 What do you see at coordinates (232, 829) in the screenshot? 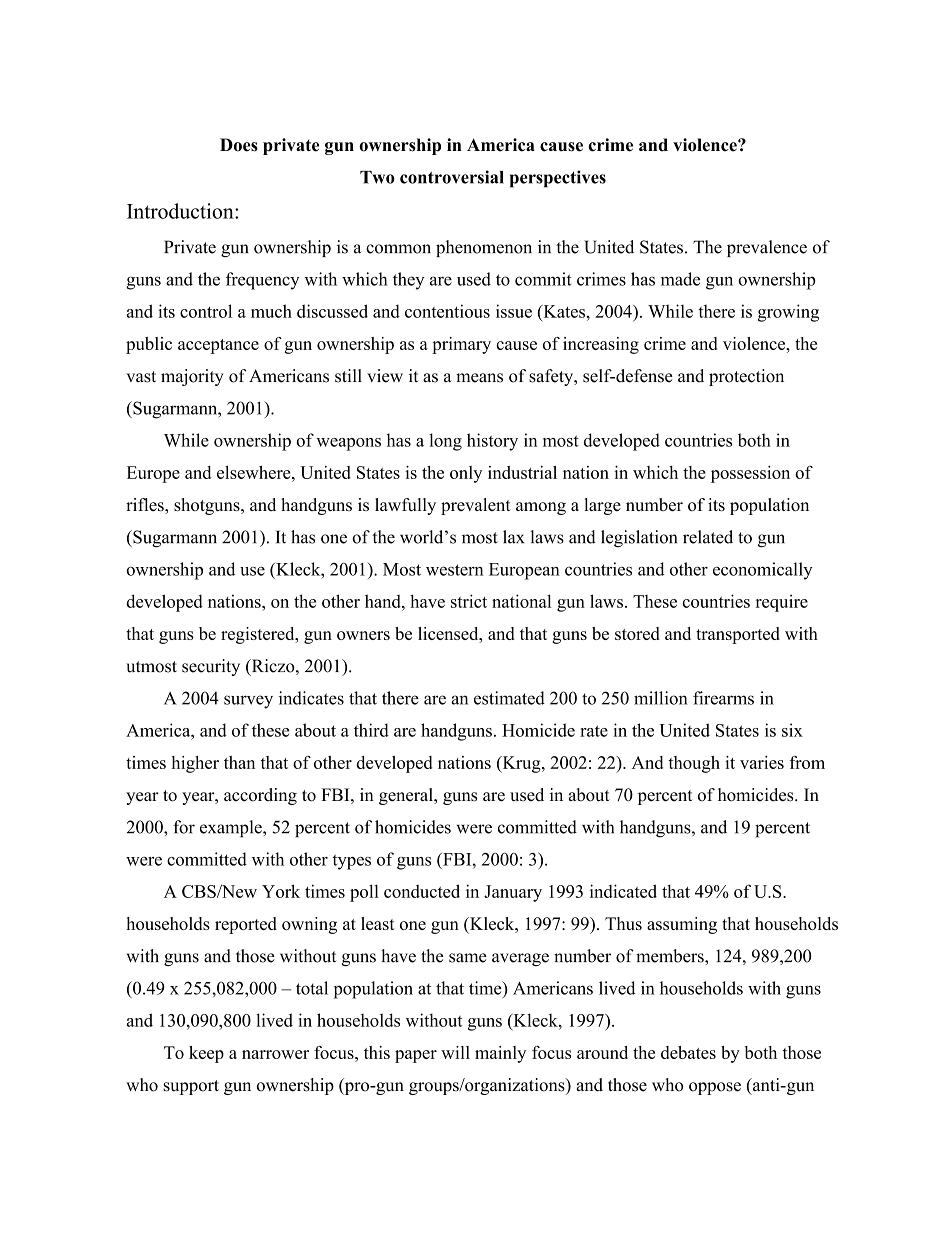
I see `example` at bounding box center [232, 829].
